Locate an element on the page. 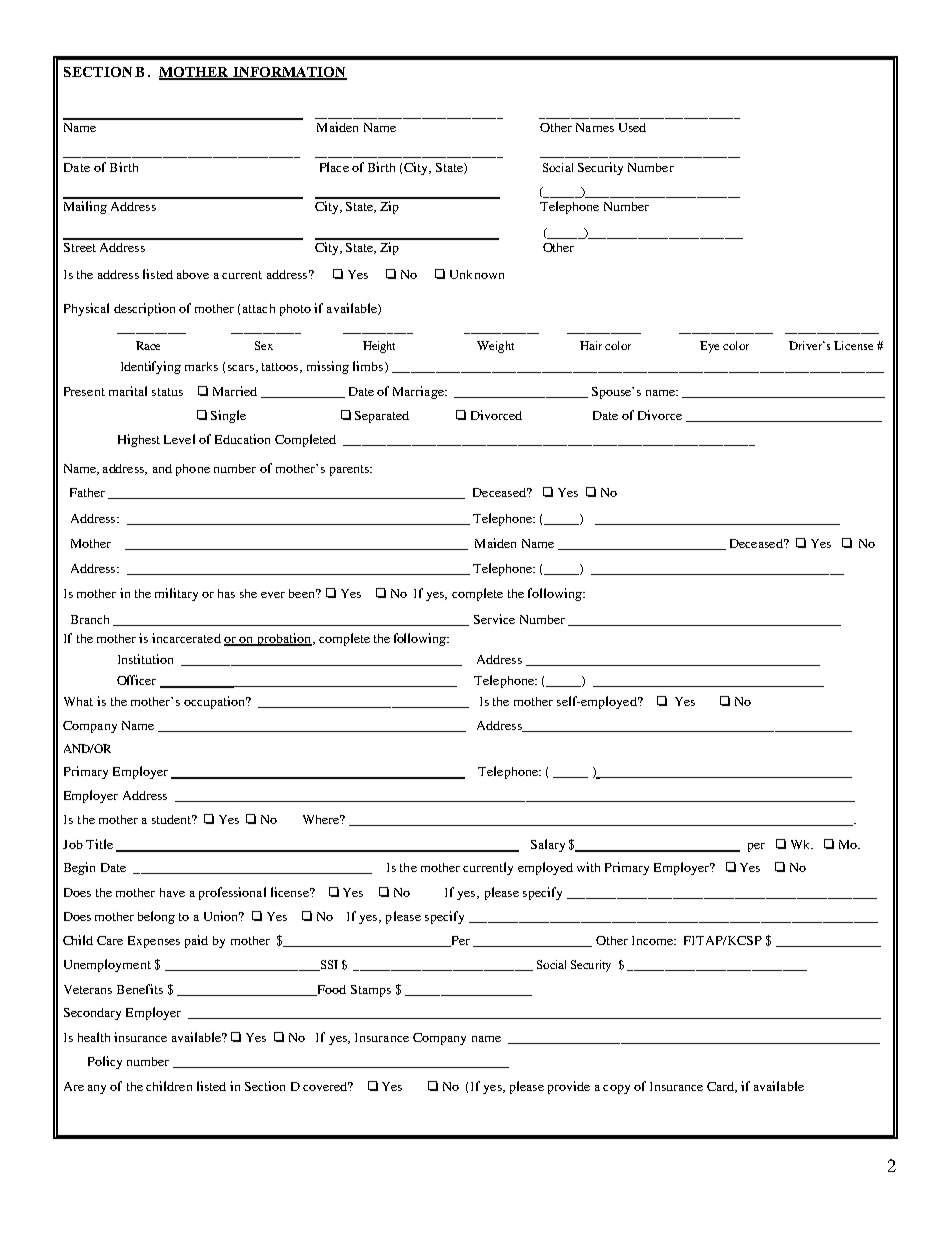 The image size is (952, 1233). Policy is located at coordinates (105, 1062).
